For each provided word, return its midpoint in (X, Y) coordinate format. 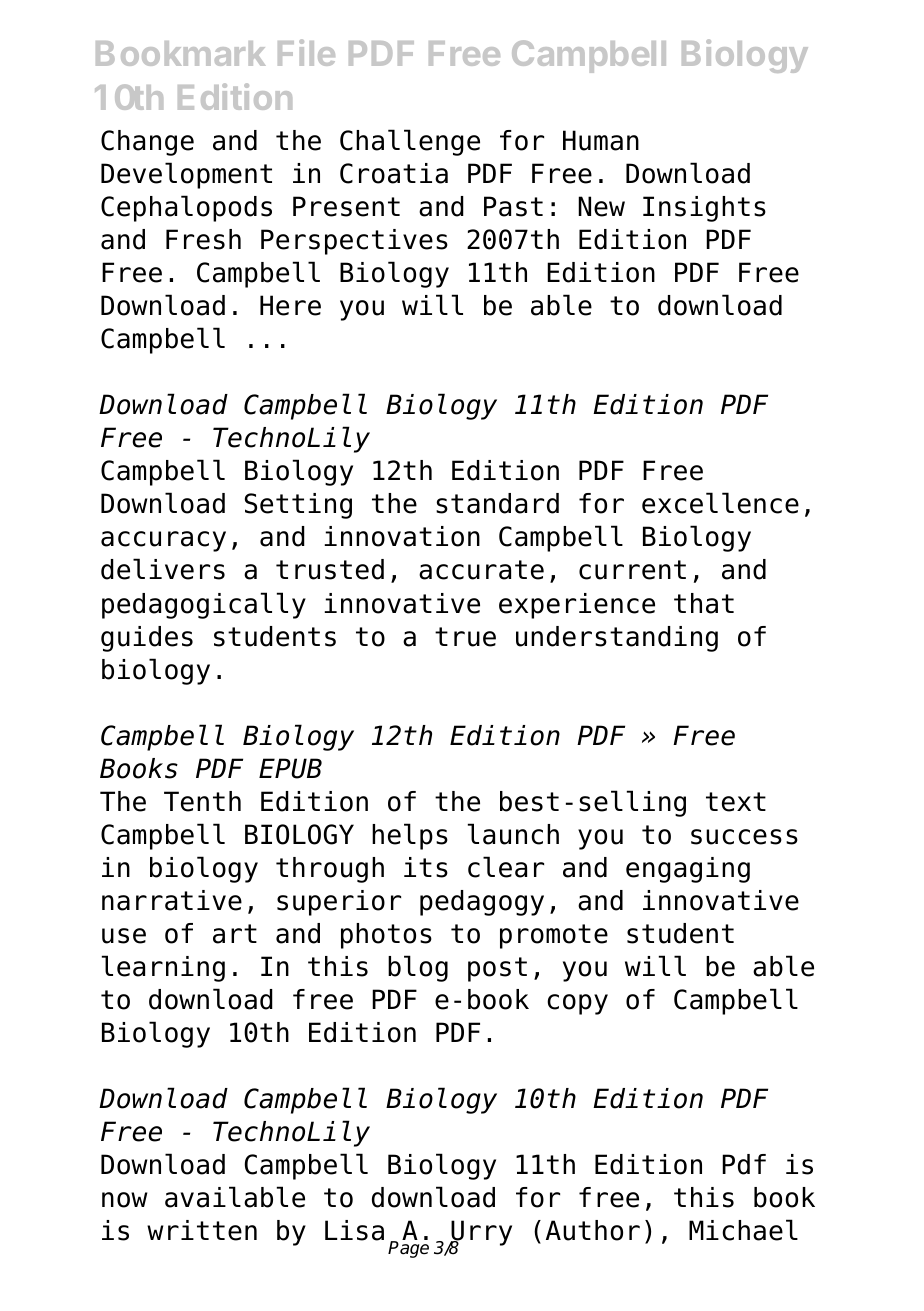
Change (147, 143)
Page (408, 1249)
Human (601, 140)
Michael (743, 1230)
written (202, 1230)
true (465, 637)
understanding (617, 639)
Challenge (410, 142)
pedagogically (204, 605)
